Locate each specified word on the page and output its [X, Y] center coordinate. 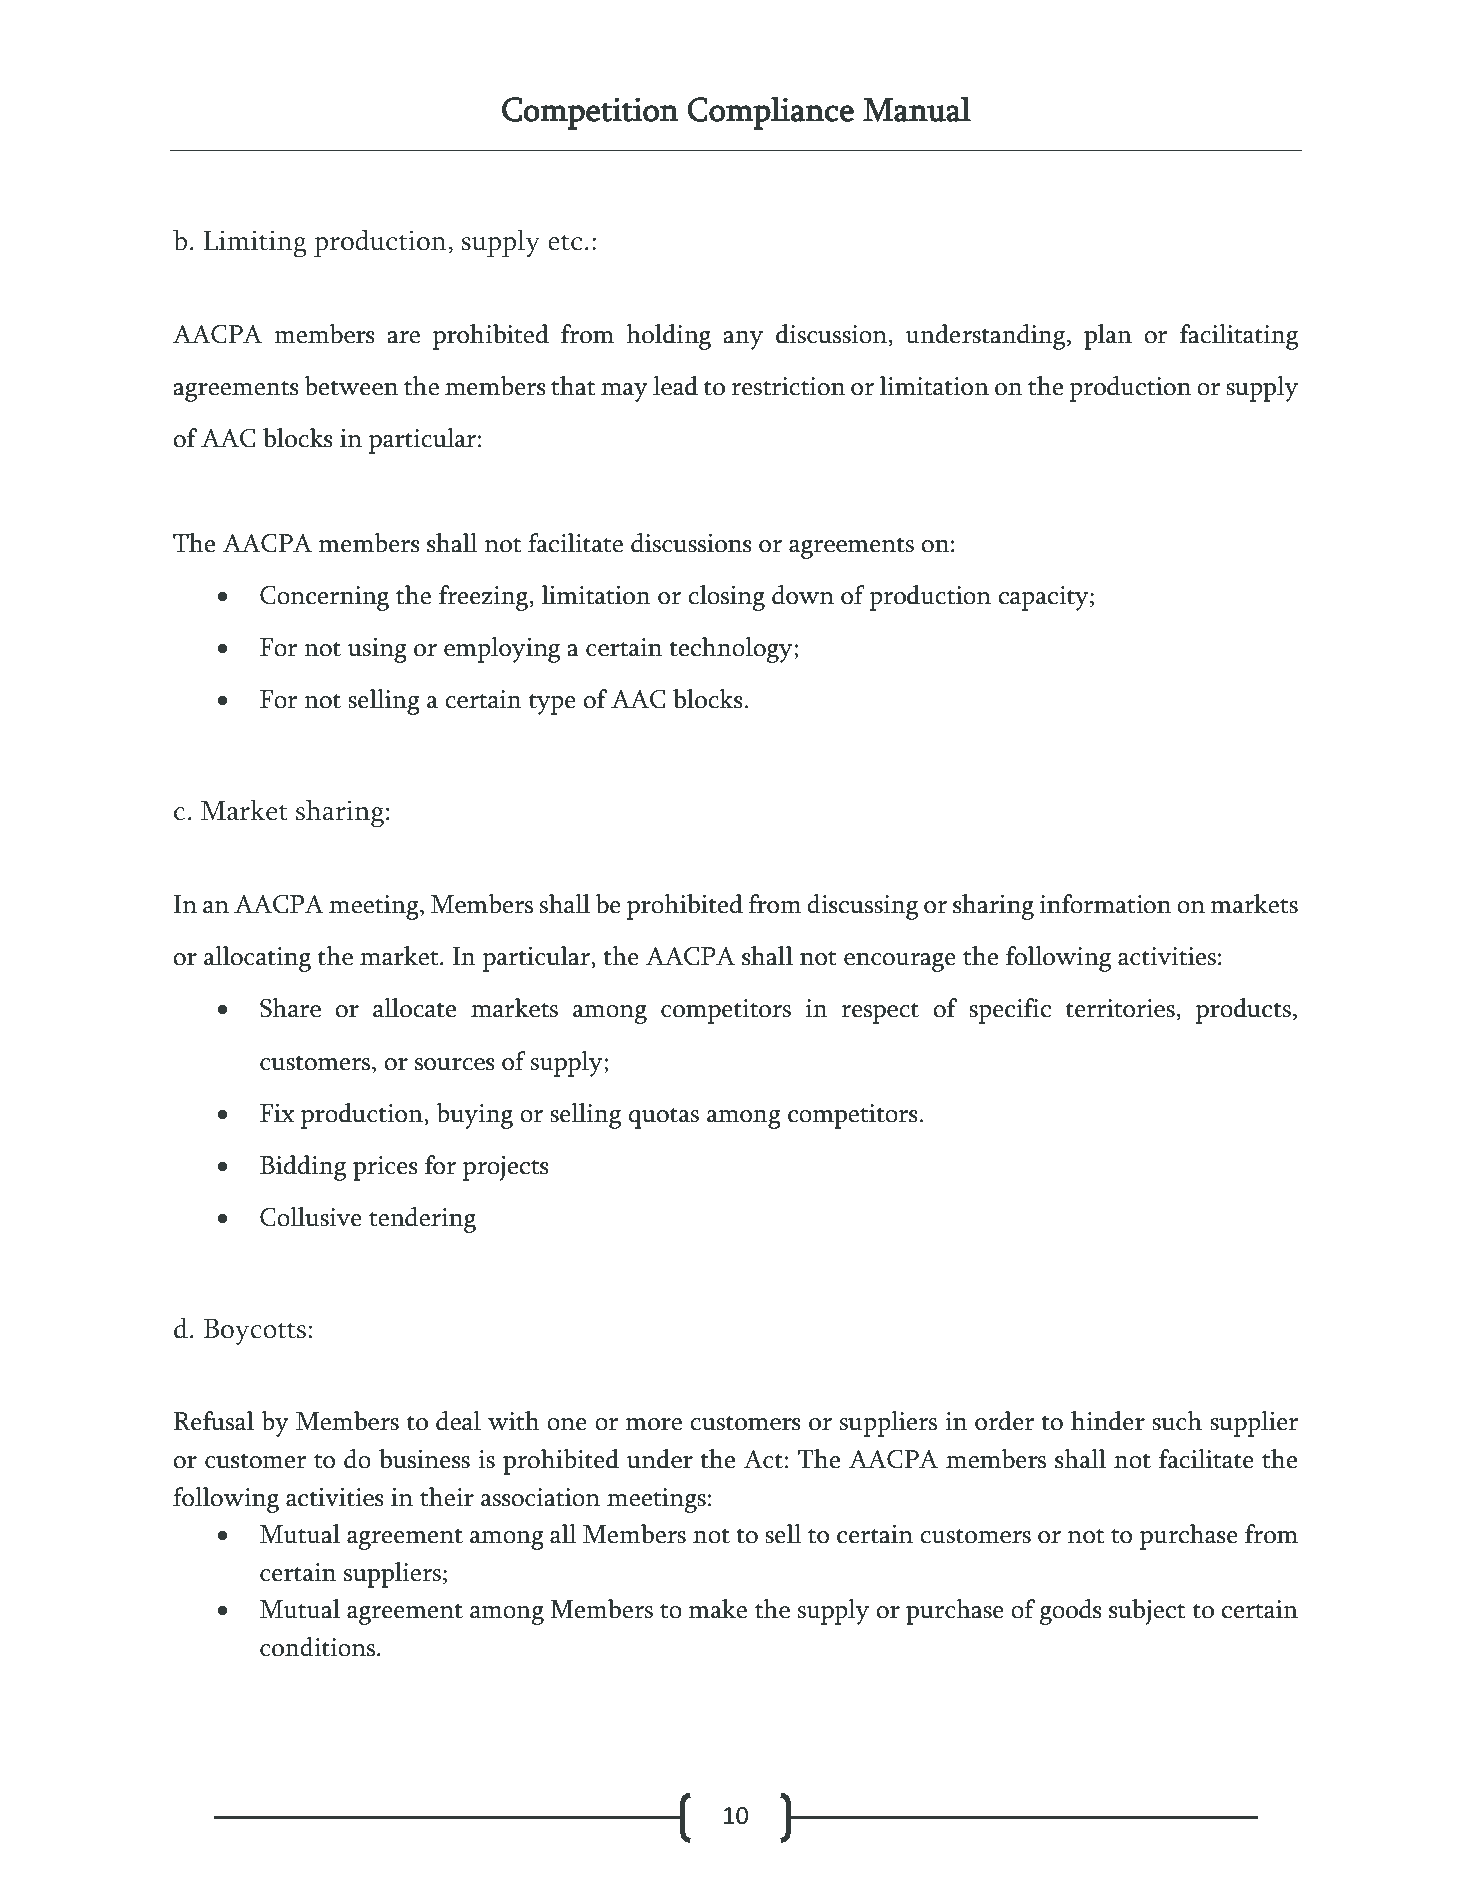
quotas [664, 1118]
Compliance [770, 113]
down [803, 595]
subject [1147, 1612]
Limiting [255, 244]
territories [1120, 1008]
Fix [277, 1113]
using [377, 650]
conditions [319, 1647]
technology [732, 650]
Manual [917, 109]
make [718, 1609]
